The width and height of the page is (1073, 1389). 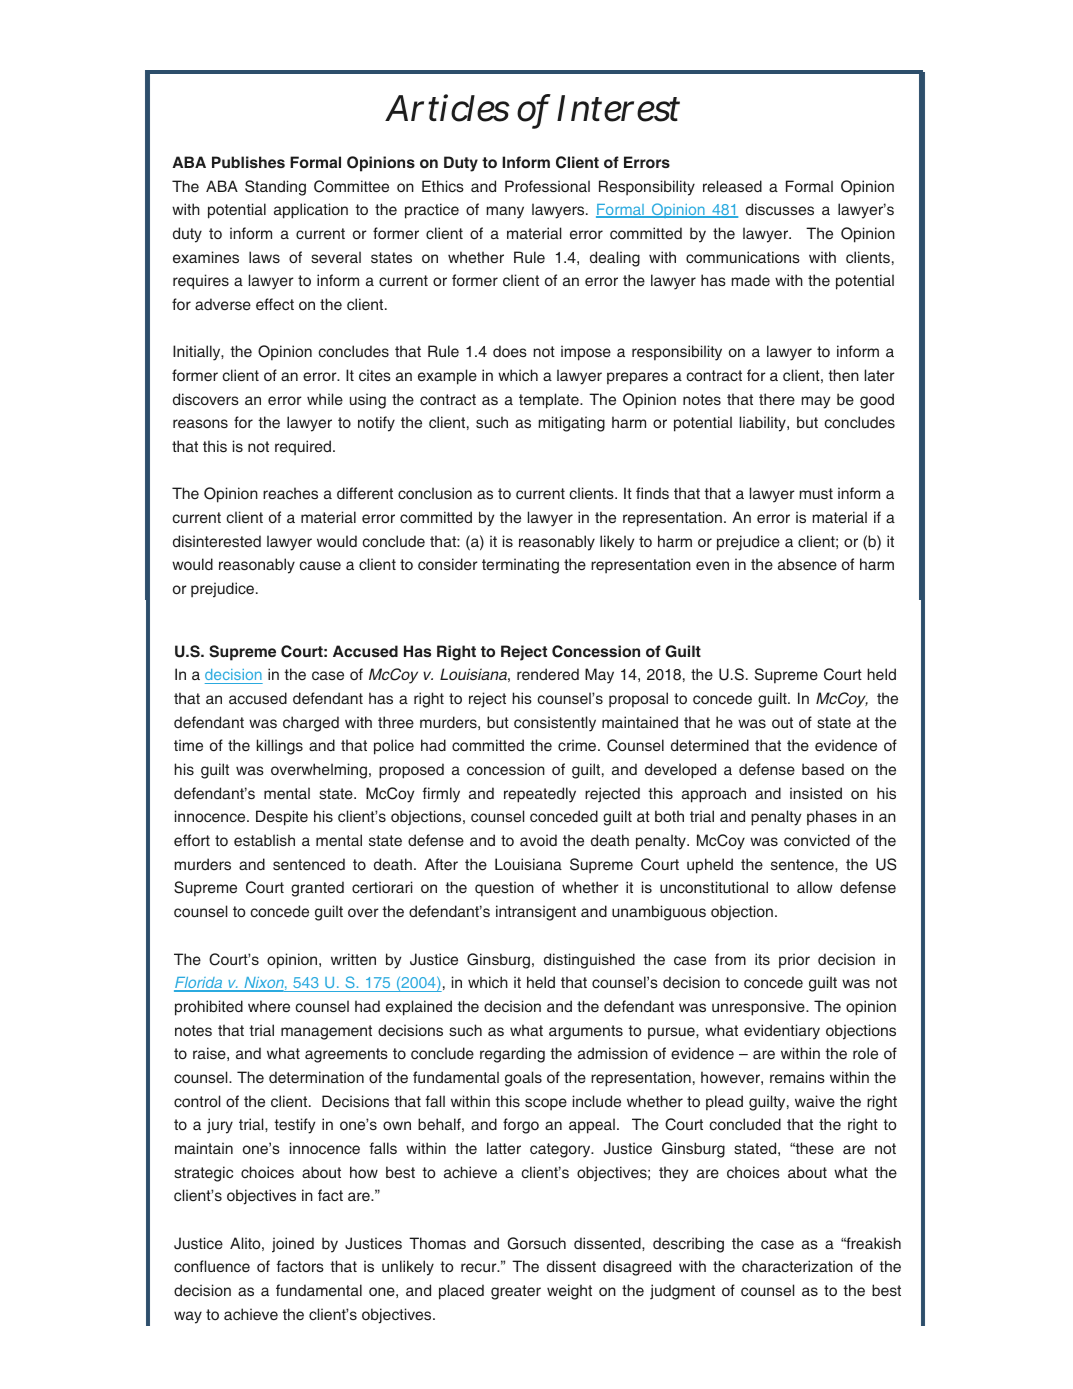 I want to click on discusses, so click(x=780, y=209).
